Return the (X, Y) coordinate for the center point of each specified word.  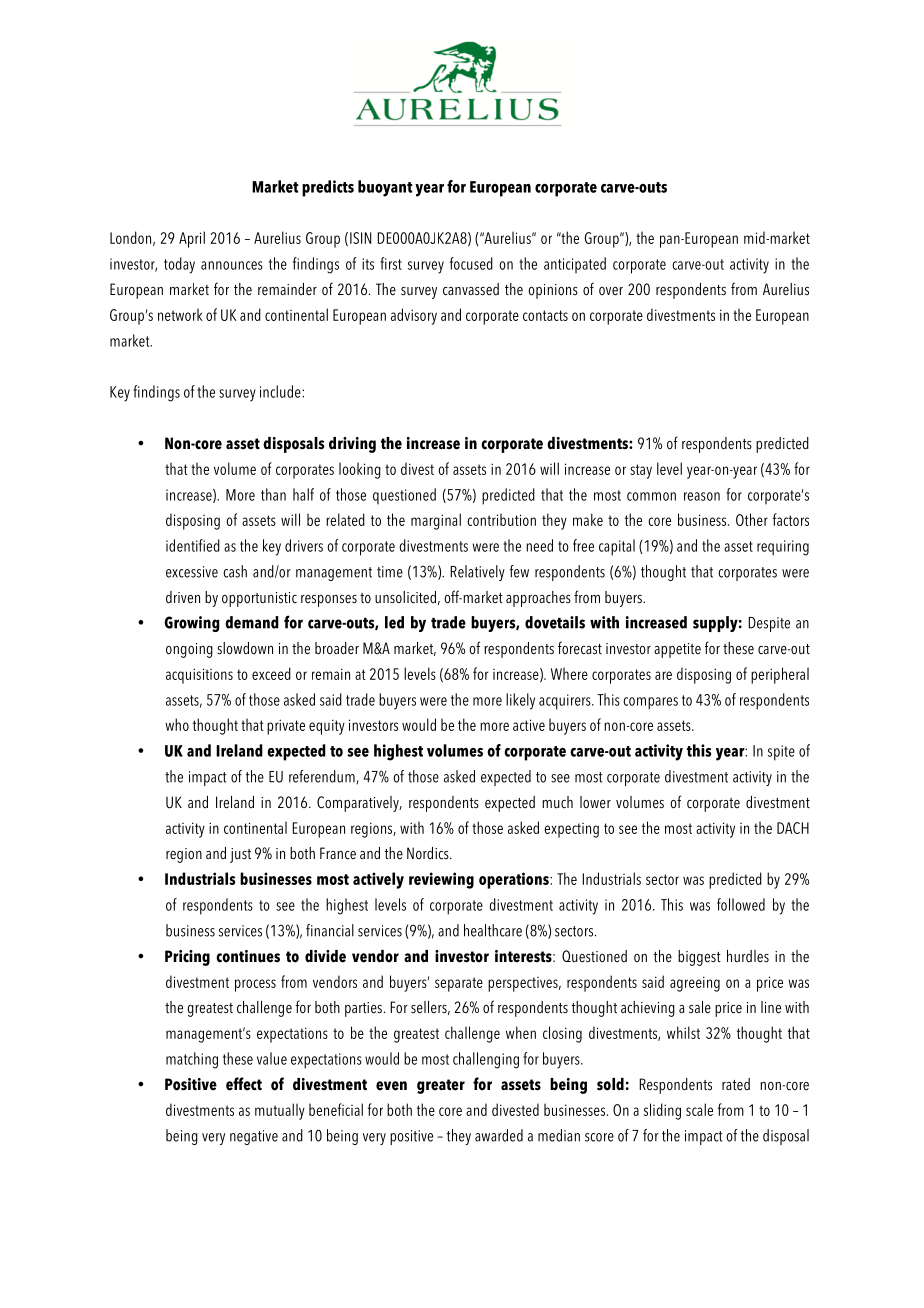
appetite (677, 650)
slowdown (245, 648)
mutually (280, 1111)
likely (520, 701)
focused (471, 263)
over (611, 291)
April (192, 239)
